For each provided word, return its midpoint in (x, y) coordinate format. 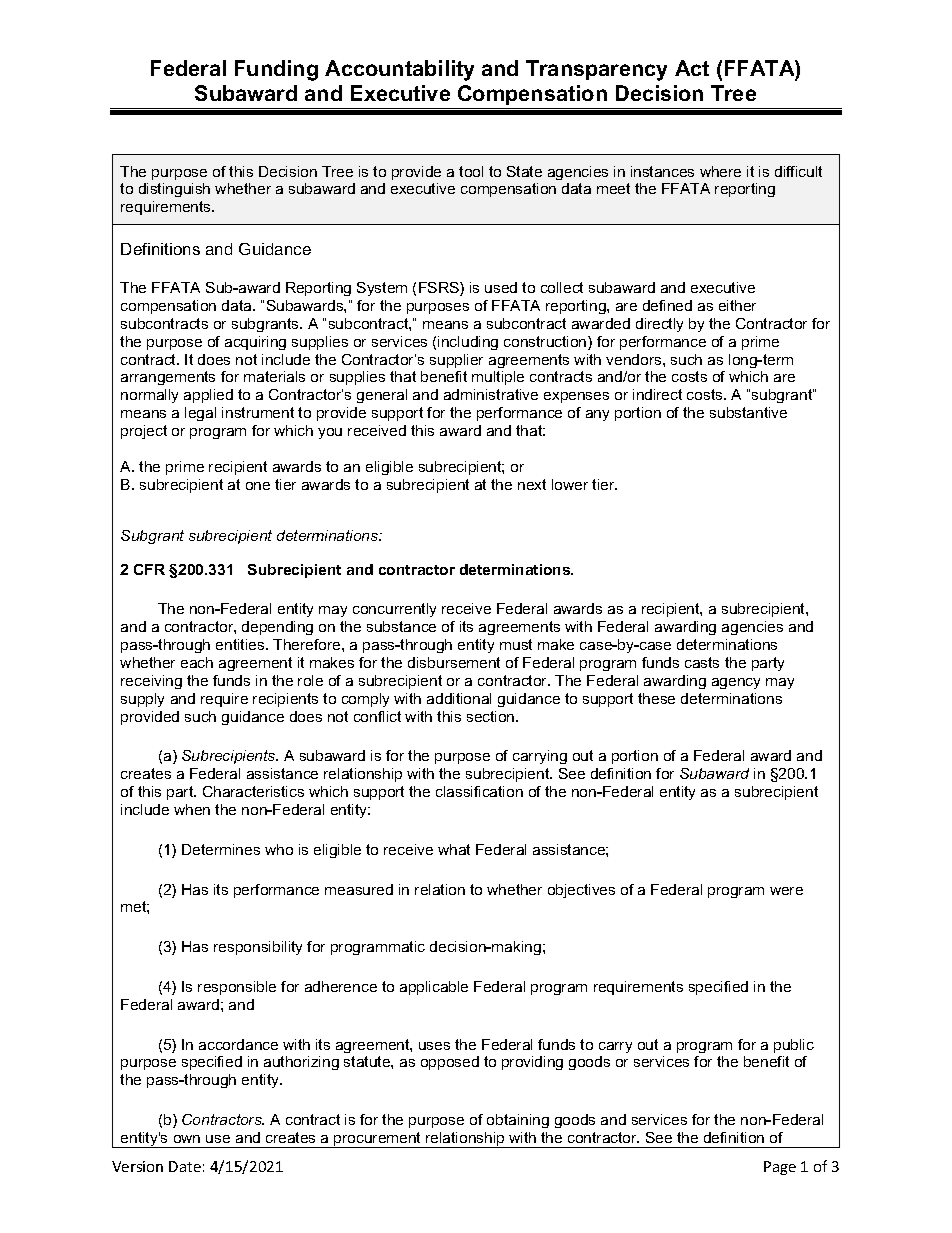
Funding (276, 70)
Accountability (399, 70)
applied (208, 396)
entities (241, 644)
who (279, 849)
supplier (456, 361)
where (720, 171)
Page (780, 1168)
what (454, 849)
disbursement (454, 662)
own (187, 1139)
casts (702, 662)
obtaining (518, 1121)
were (786, 891)
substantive (748, 412)
